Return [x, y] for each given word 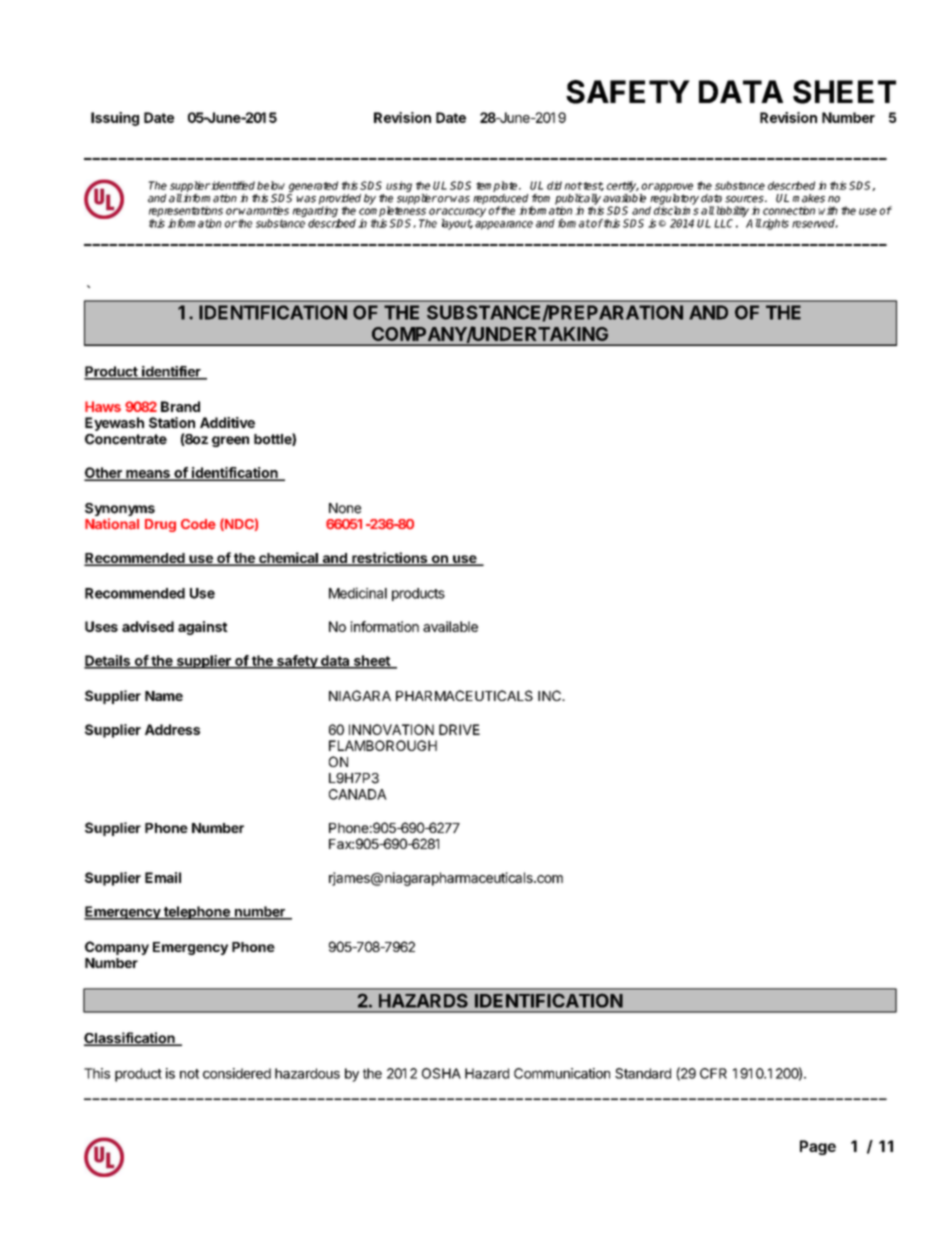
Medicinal [358, 593]
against [203, 628]
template [498, 186]
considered [237, 1073]
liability [731, 211]
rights [775, 224]
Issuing [115, 119]
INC [550, 695]
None [345, 508]
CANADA [358, 794]
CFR [713, 1073]
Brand [180, 406]
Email [163, 877]
